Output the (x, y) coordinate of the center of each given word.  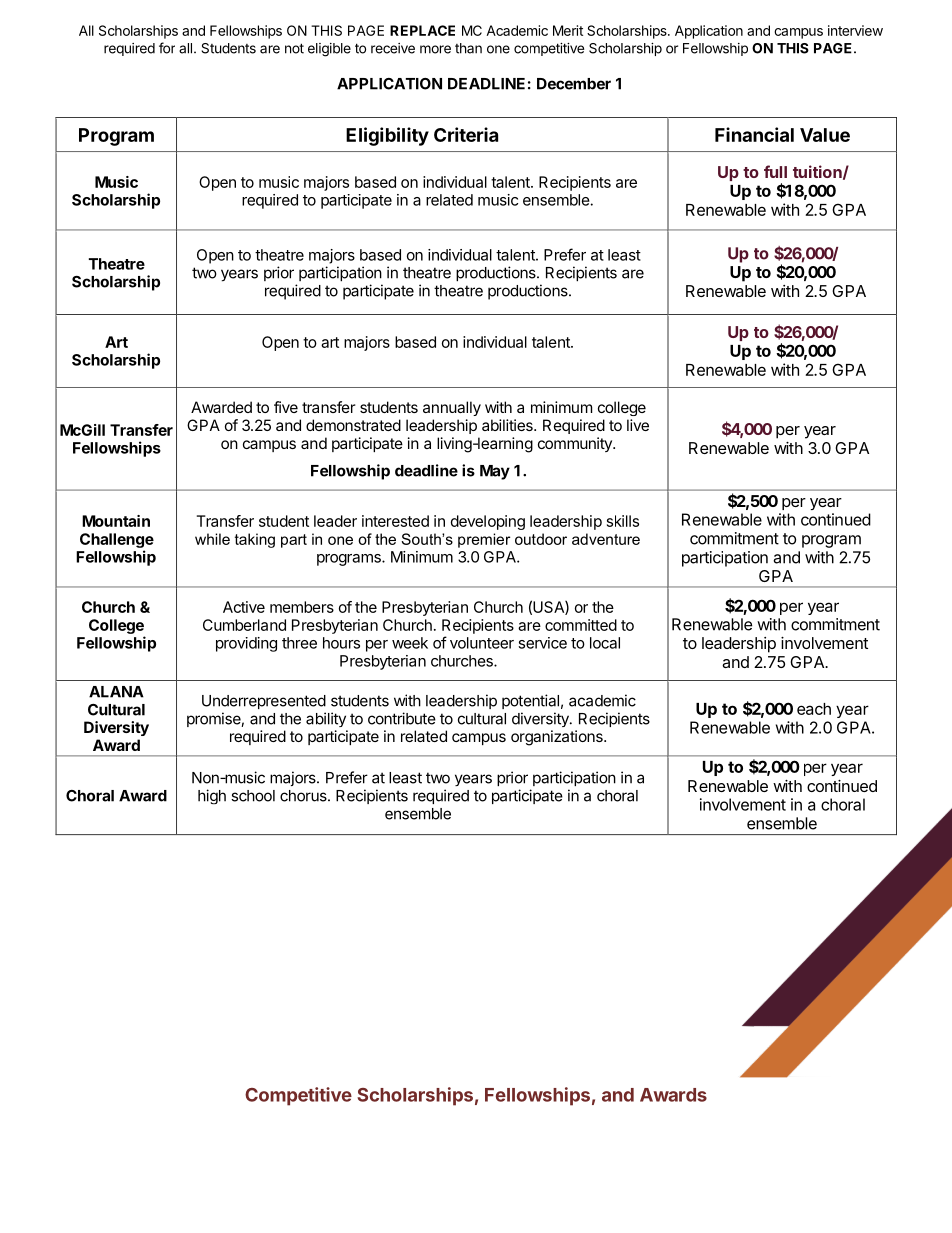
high (212, 796)
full (775, 171)
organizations (558, 738)
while (212, 539)
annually (452, 408)
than (468, 48)
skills (623, 521)
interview (855, 30)
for (167, 48)
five (286, 407)
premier (484, 540)
